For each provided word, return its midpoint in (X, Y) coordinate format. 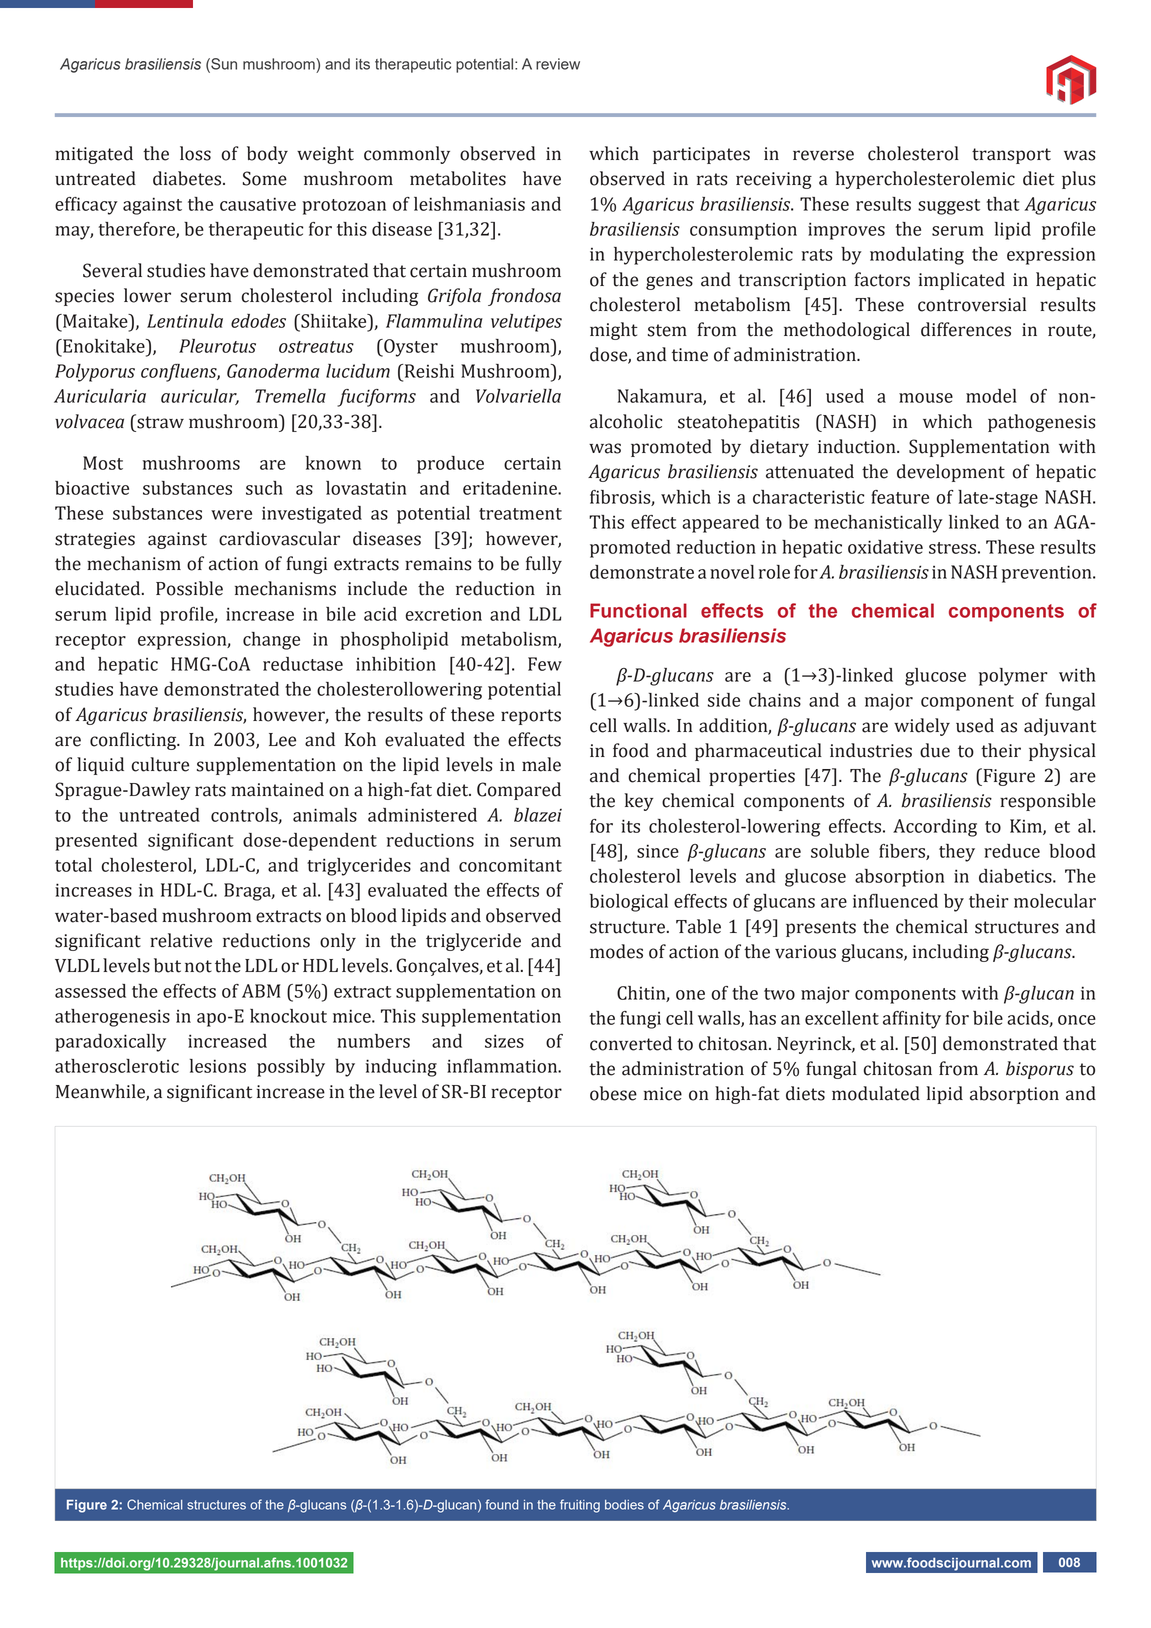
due (935, 750)
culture (160, 764)
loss (195, 153)
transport (1011, 156)
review (558, 64)
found (501, 1504)
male (541, 764)
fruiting (580, 1506)
